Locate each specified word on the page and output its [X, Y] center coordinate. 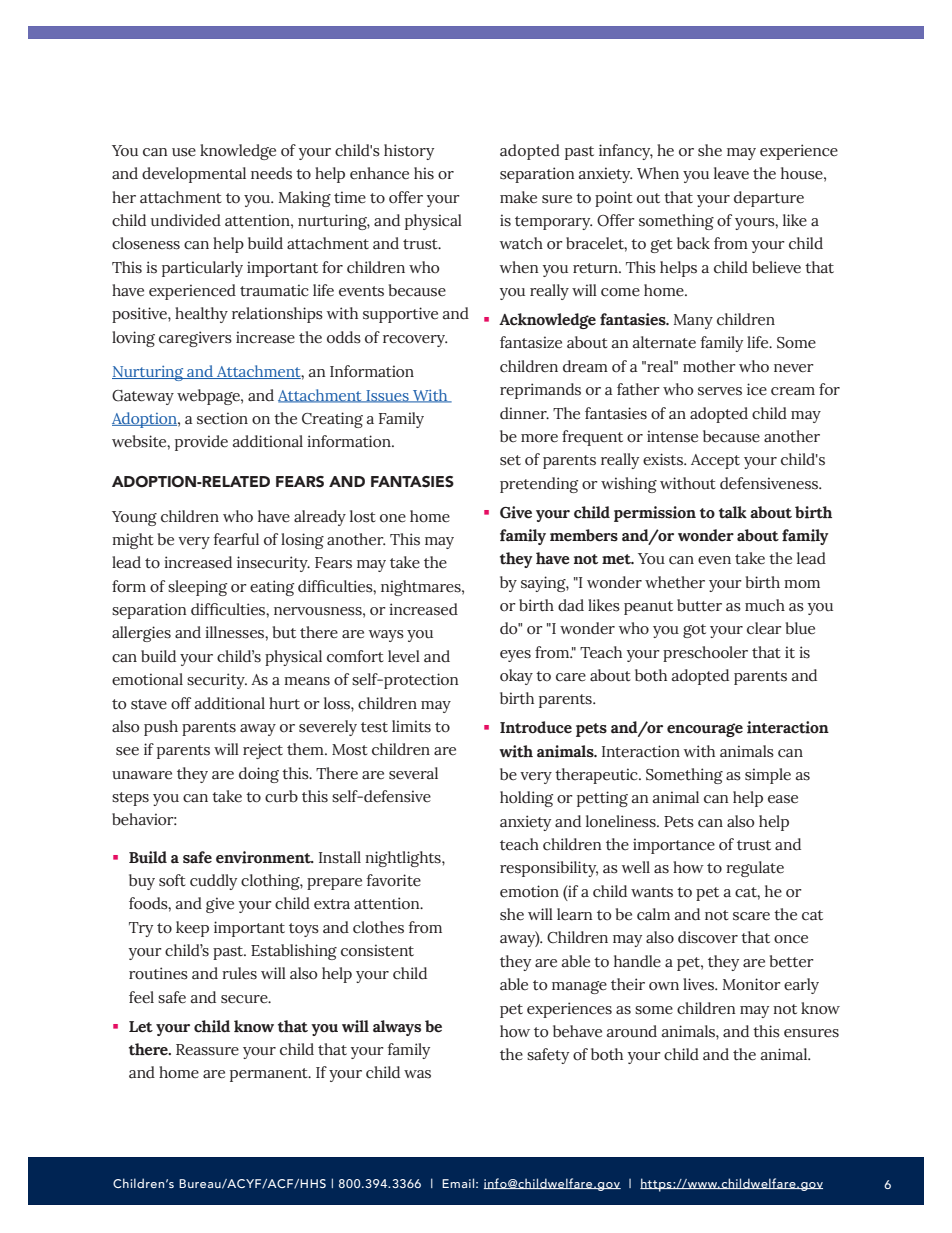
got [694, 631]
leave [731, 173]
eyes [515, 656]
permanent [270, 1075]
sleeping [197, 588]
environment [264, 857]
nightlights [404, 859]
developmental [194, 175]
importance [674, 846]
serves [720, 391]
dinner [524, 413]
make [518, 197]
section [222, 418]
